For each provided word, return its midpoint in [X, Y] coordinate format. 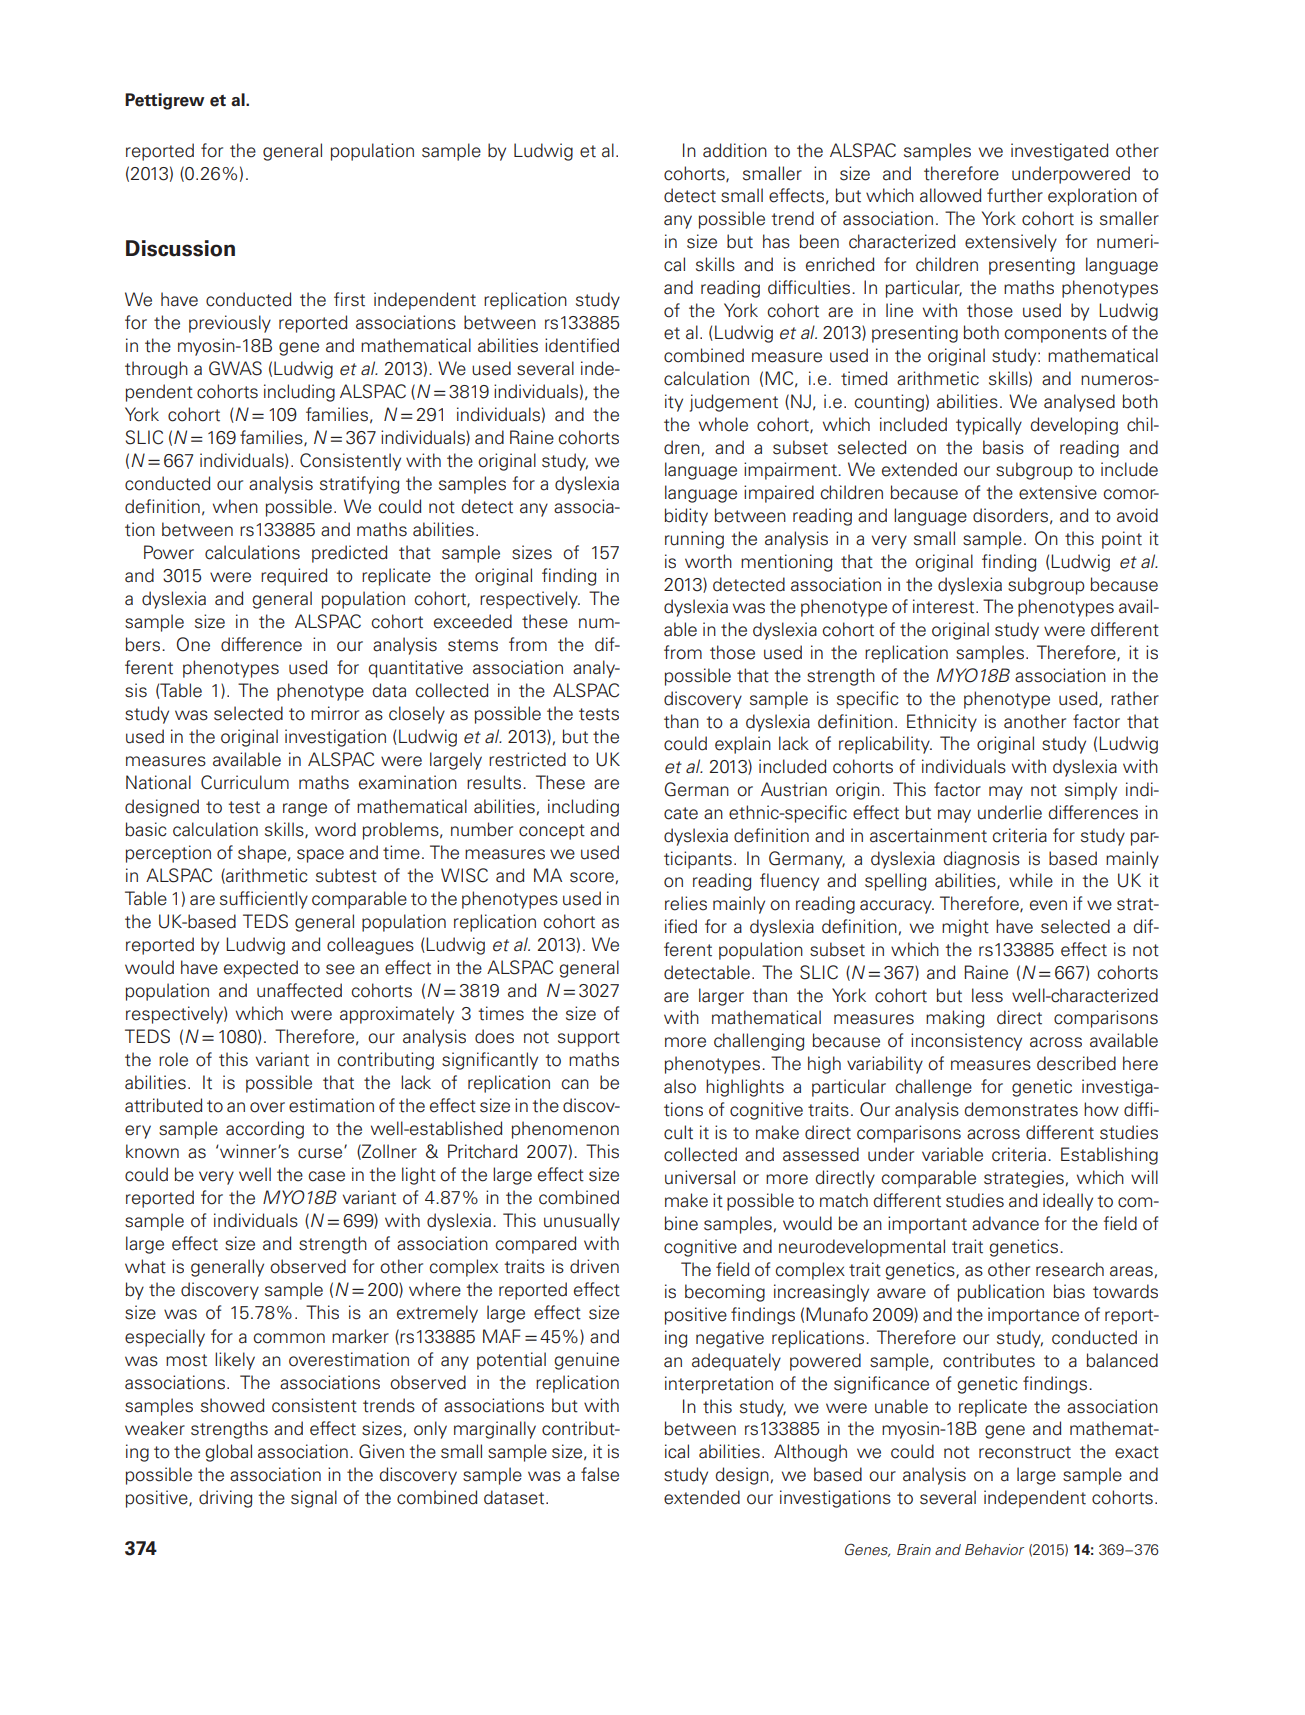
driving [225, 1499]
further [1015, 195]
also [680, 1086]
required [294, 577]
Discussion [180, 248]
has [776, 241]
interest [945, 606]
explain [743, 745]
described [1076, 1063]
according [265, 1130]
